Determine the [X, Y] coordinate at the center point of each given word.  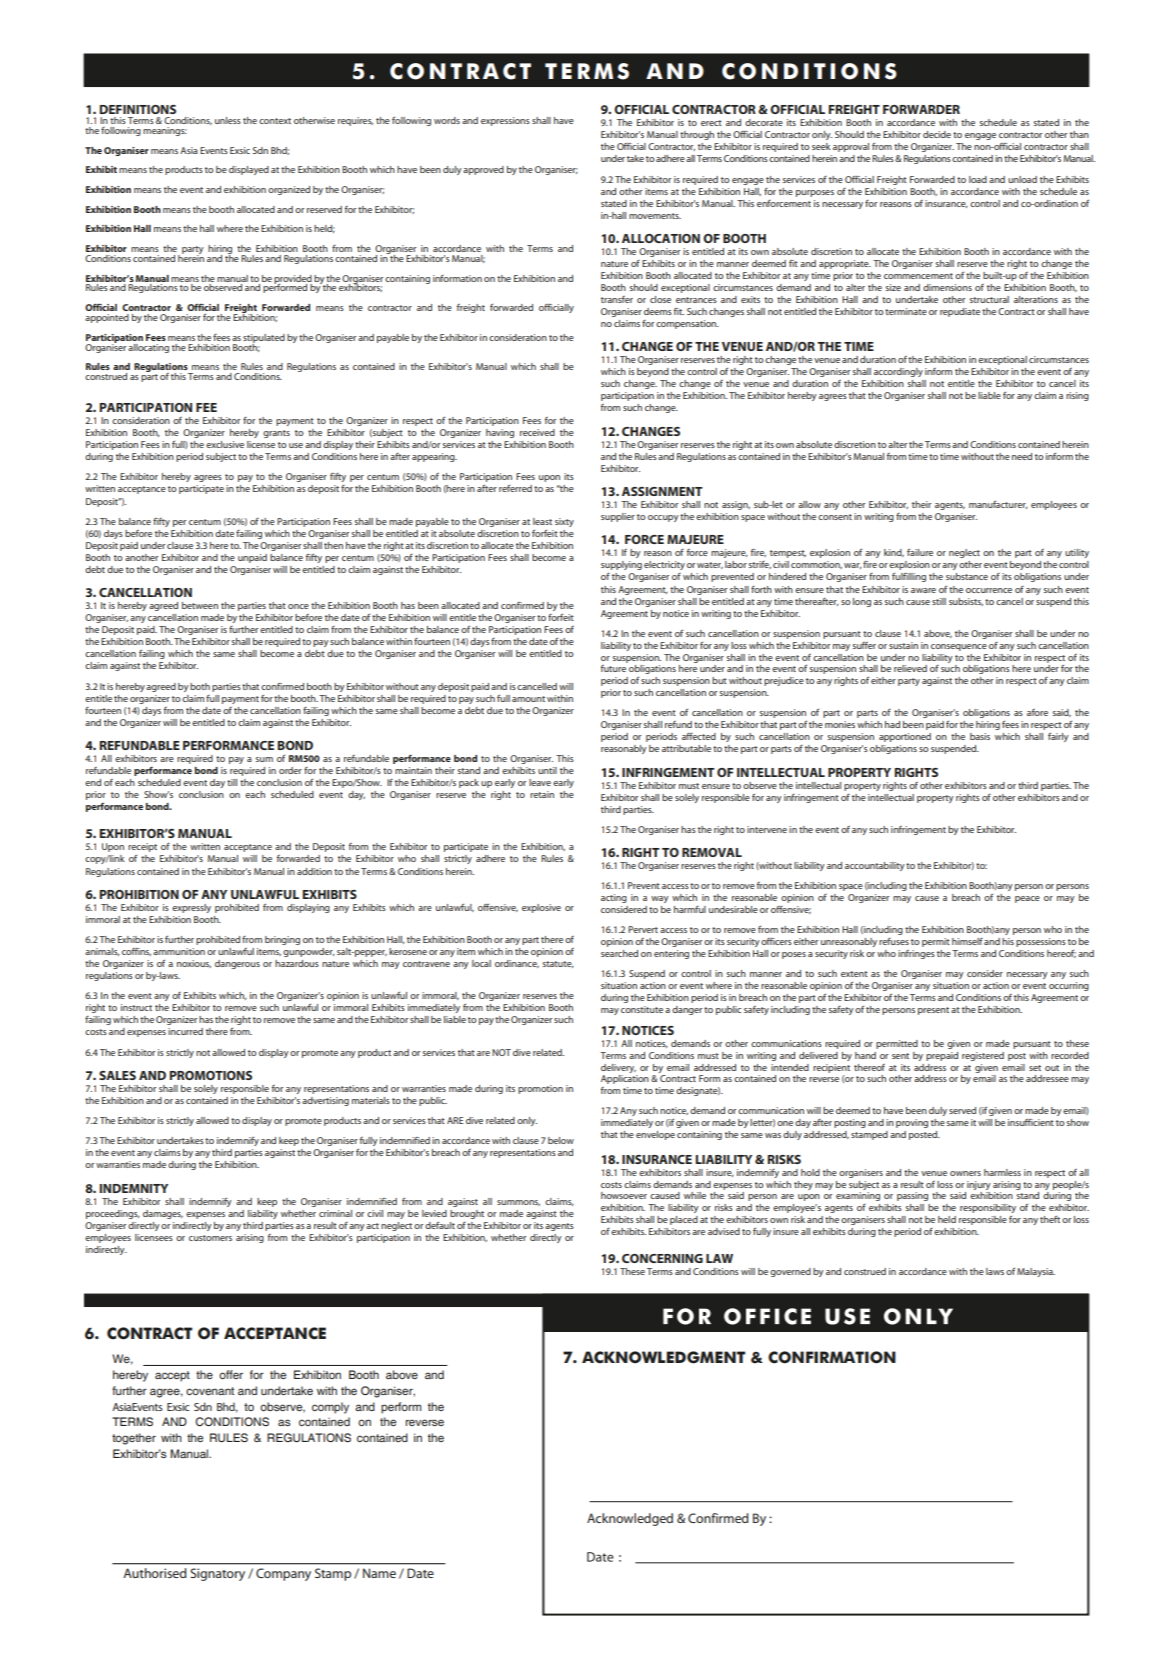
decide [937, 134]
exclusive [225, 444]
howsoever [624, 1195]
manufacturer [998, 505]
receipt [142, 847]
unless [228, 120]
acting [614, 898]
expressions [505, 121]
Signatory [217, 1574]
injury [979, 1185]
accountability [875, 866]
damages [163, 1214]
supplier [618, 517]
